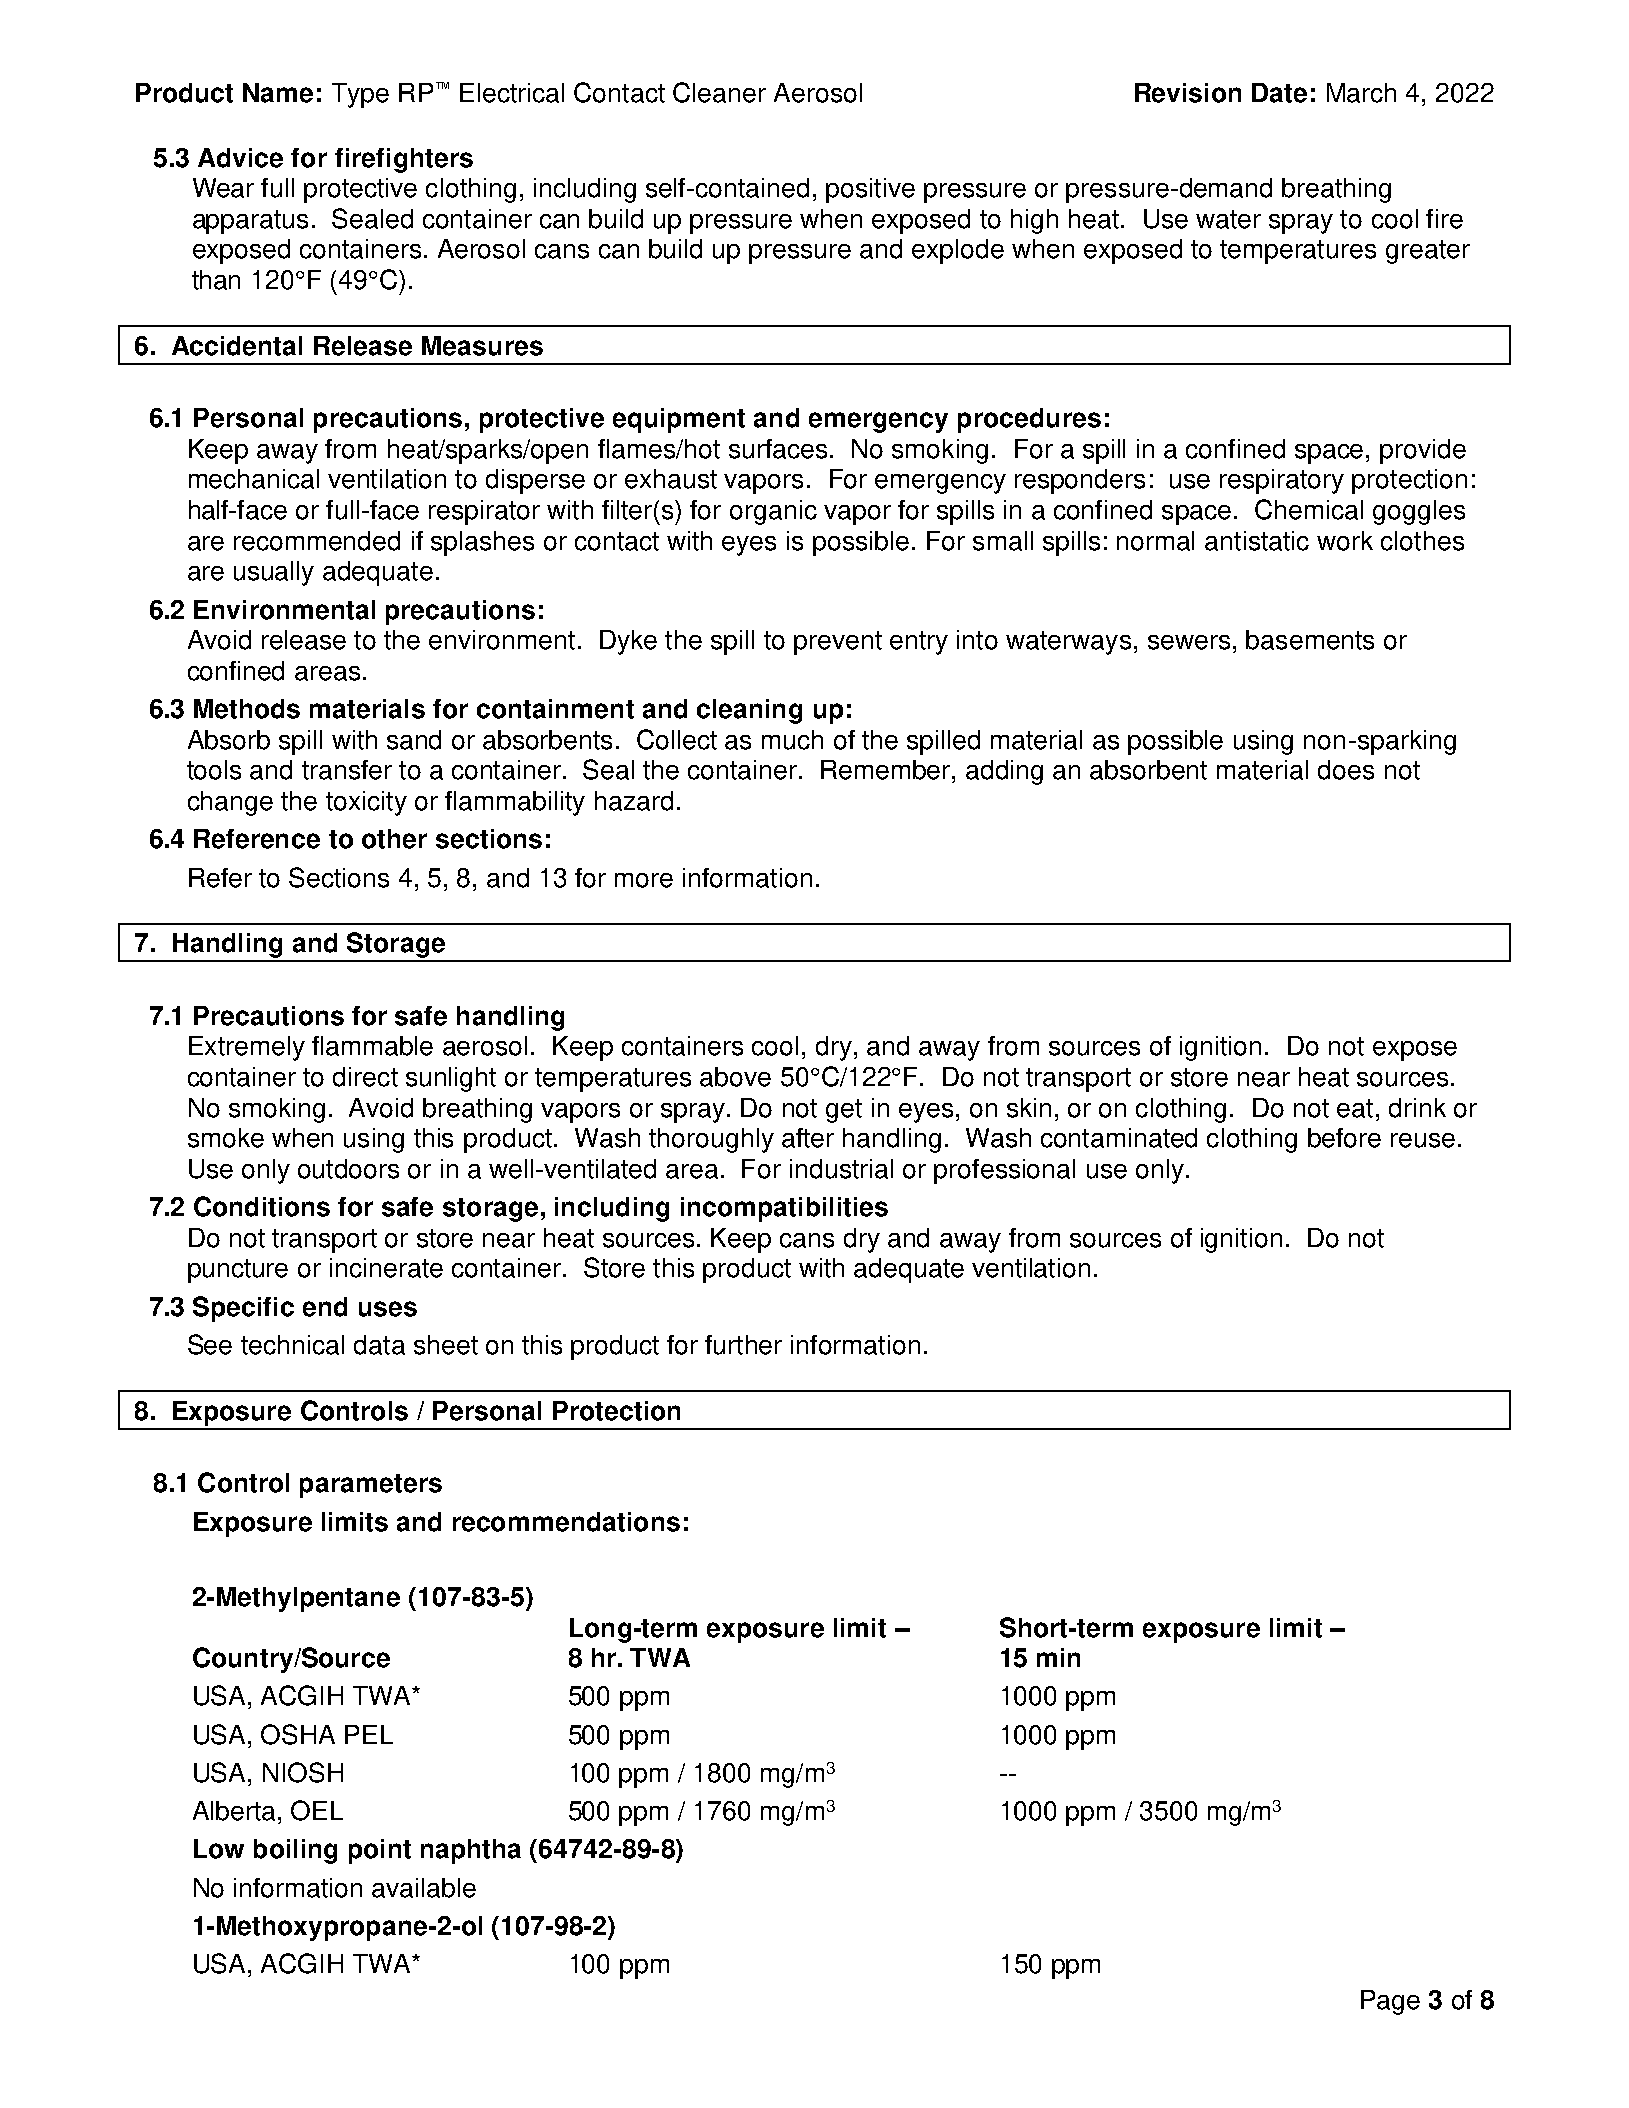  What do you see at coordinates (1279, 93) in the screenshot?
I see `Date` at bounding box center [1279, 93].
